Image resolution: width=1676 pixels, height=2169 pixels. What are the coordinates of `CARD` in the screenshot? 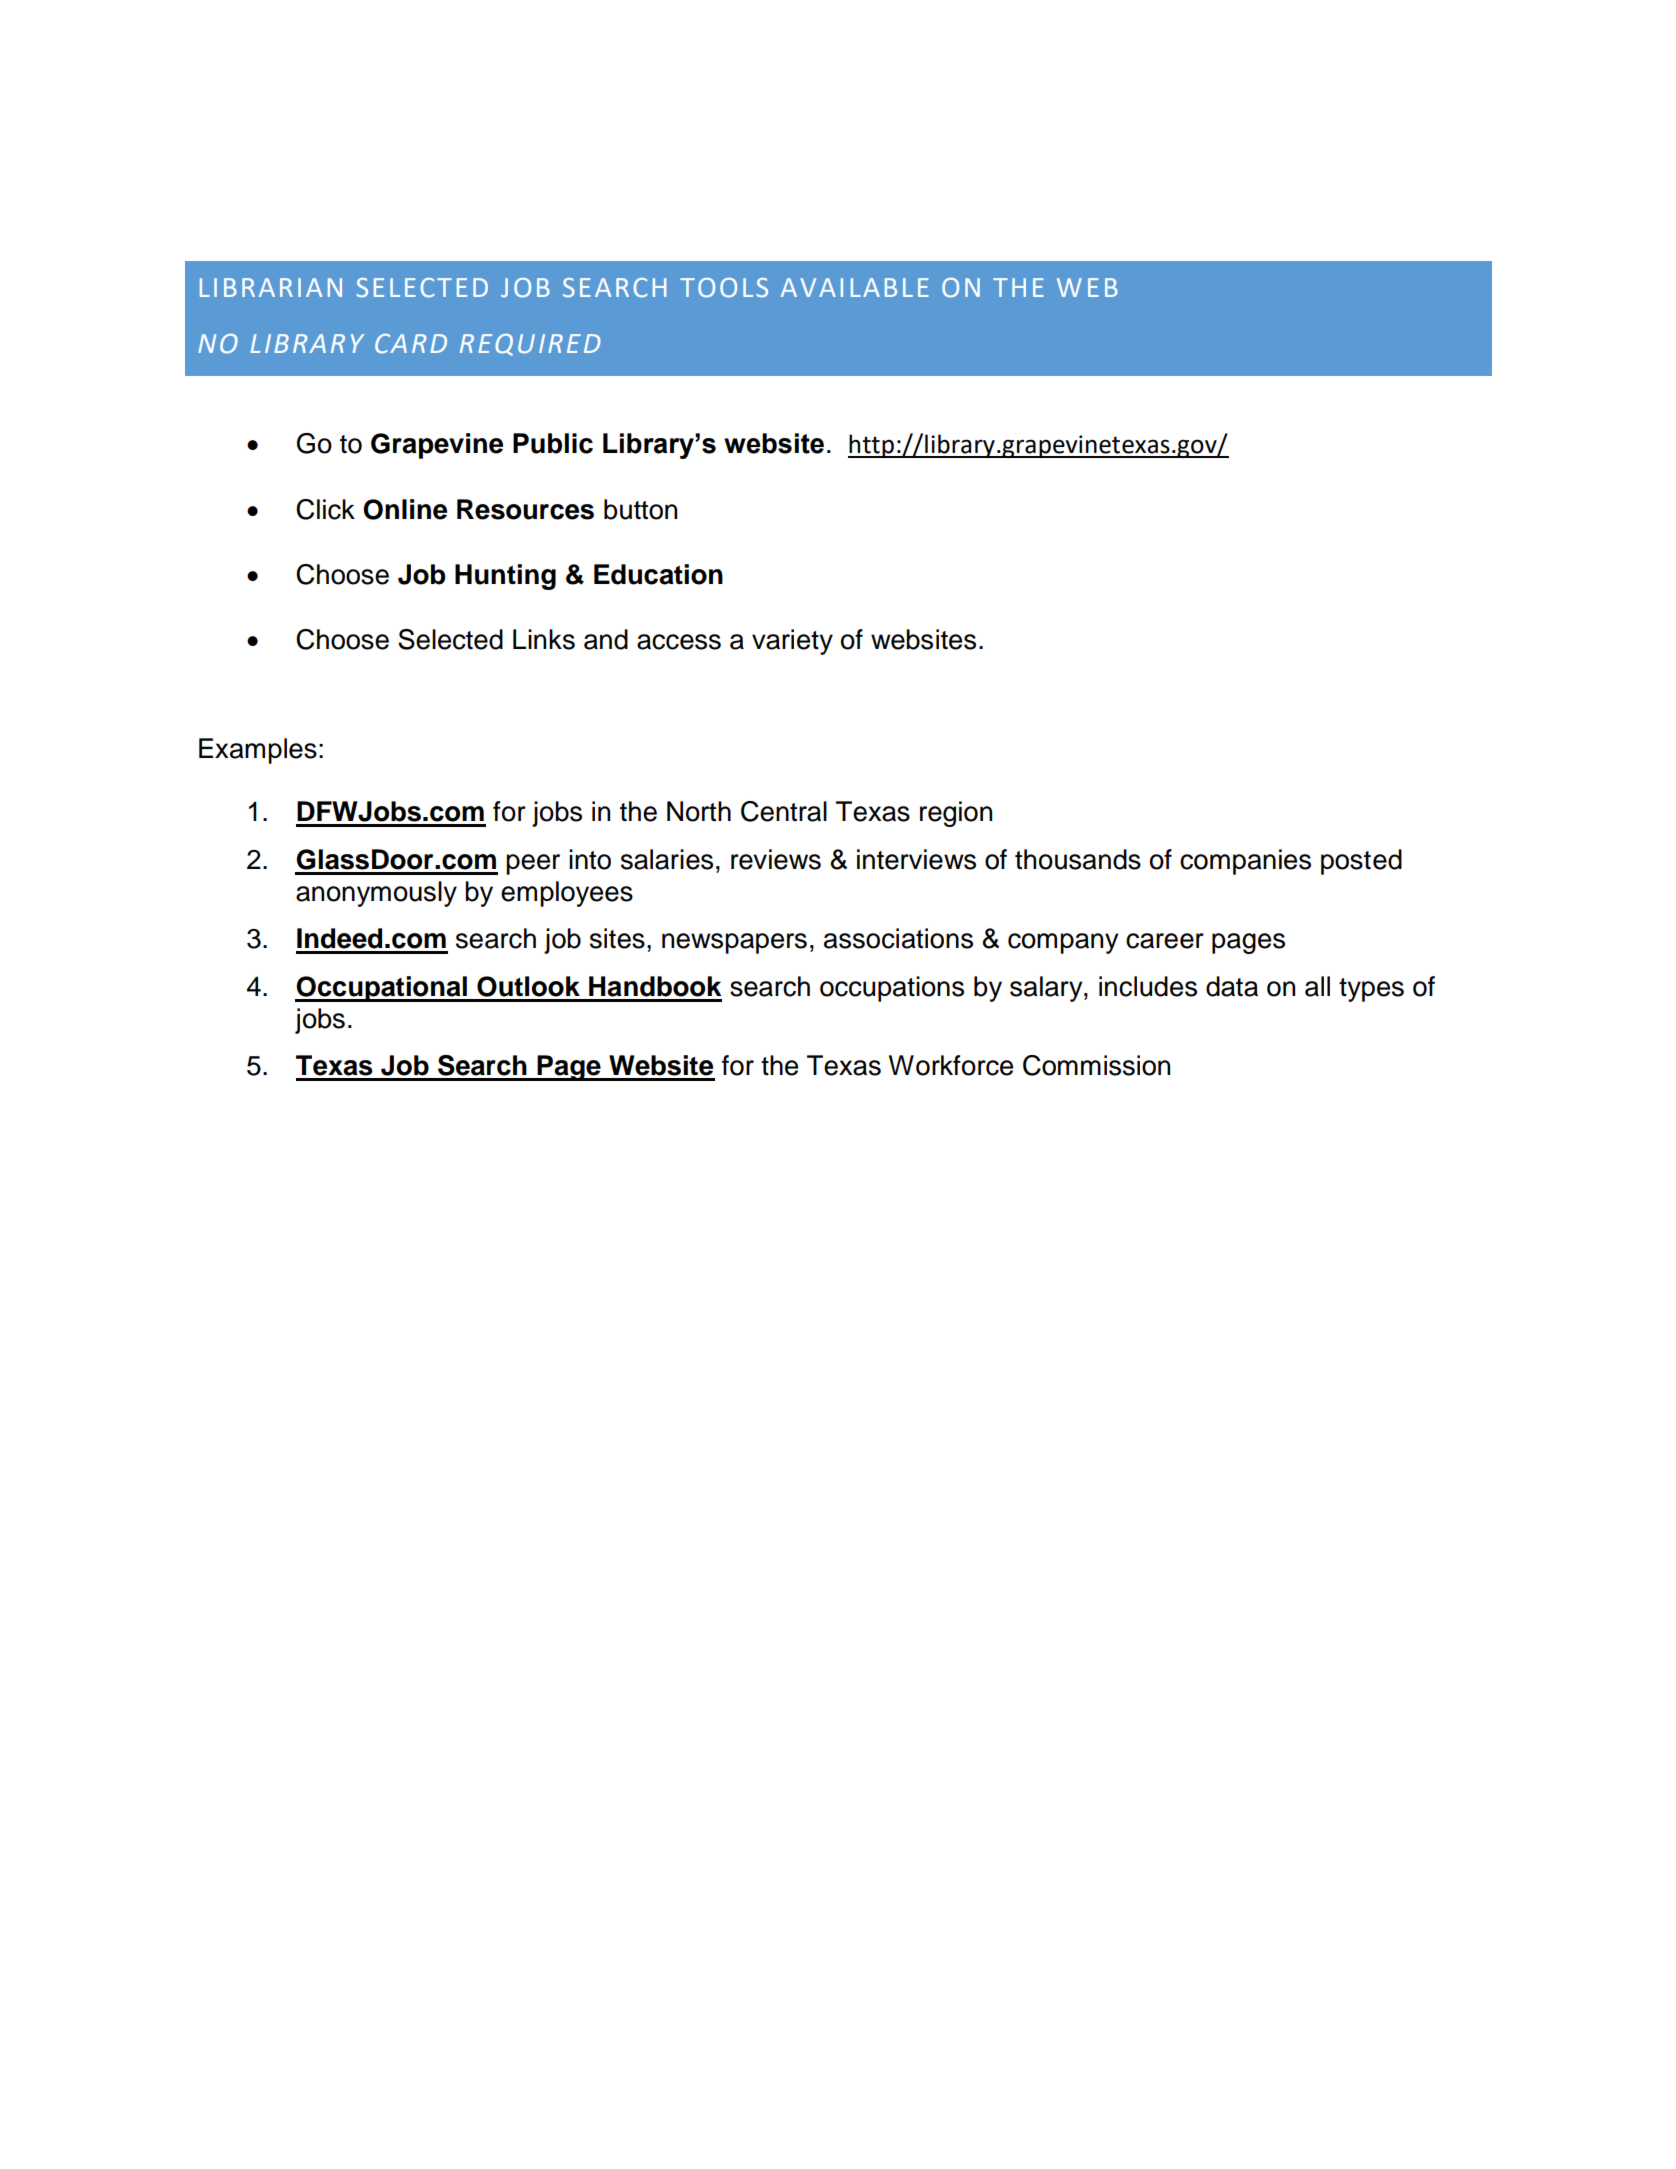 It's located at (411, 343).
